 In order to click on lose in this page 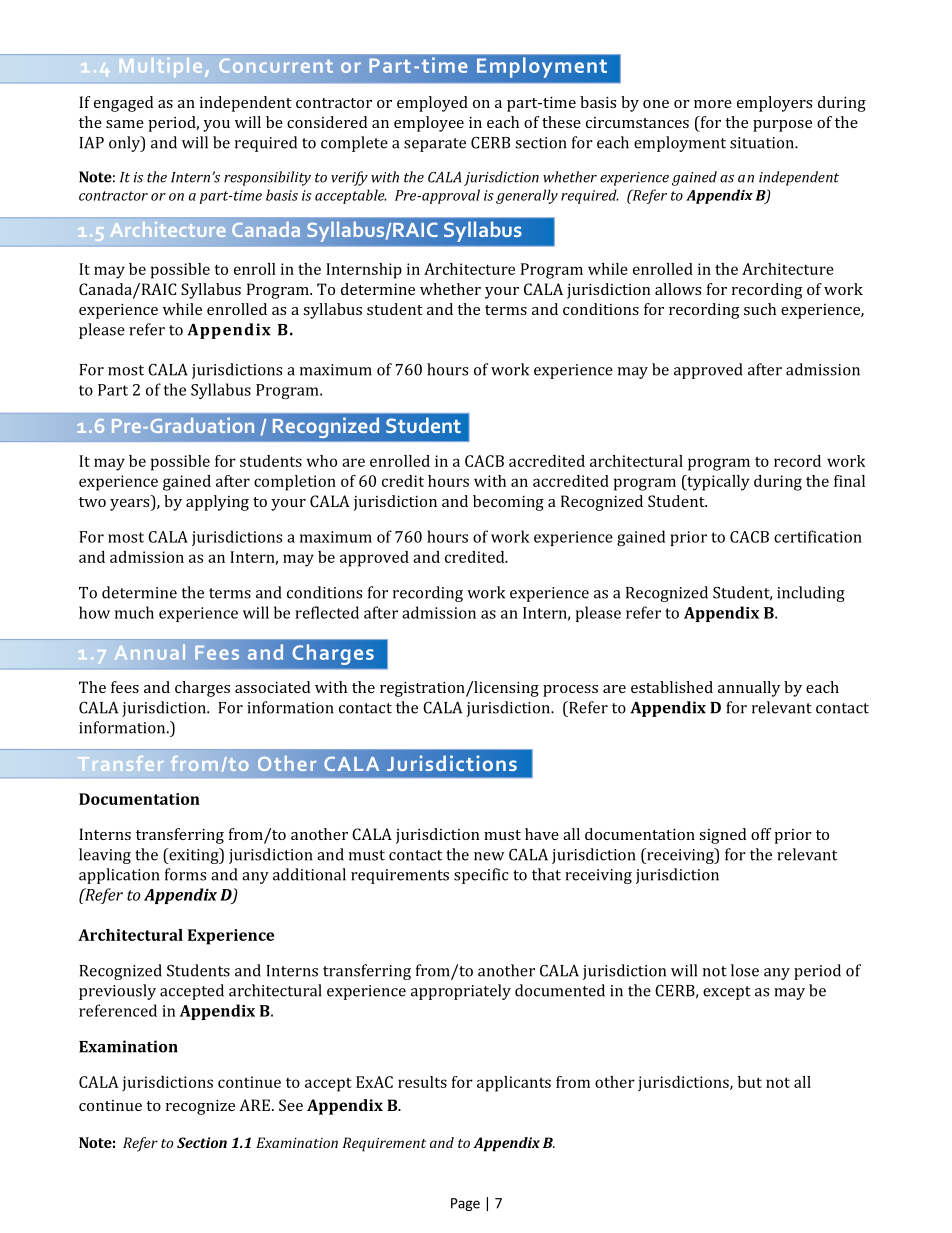, I will do `click(745, 970)`.
